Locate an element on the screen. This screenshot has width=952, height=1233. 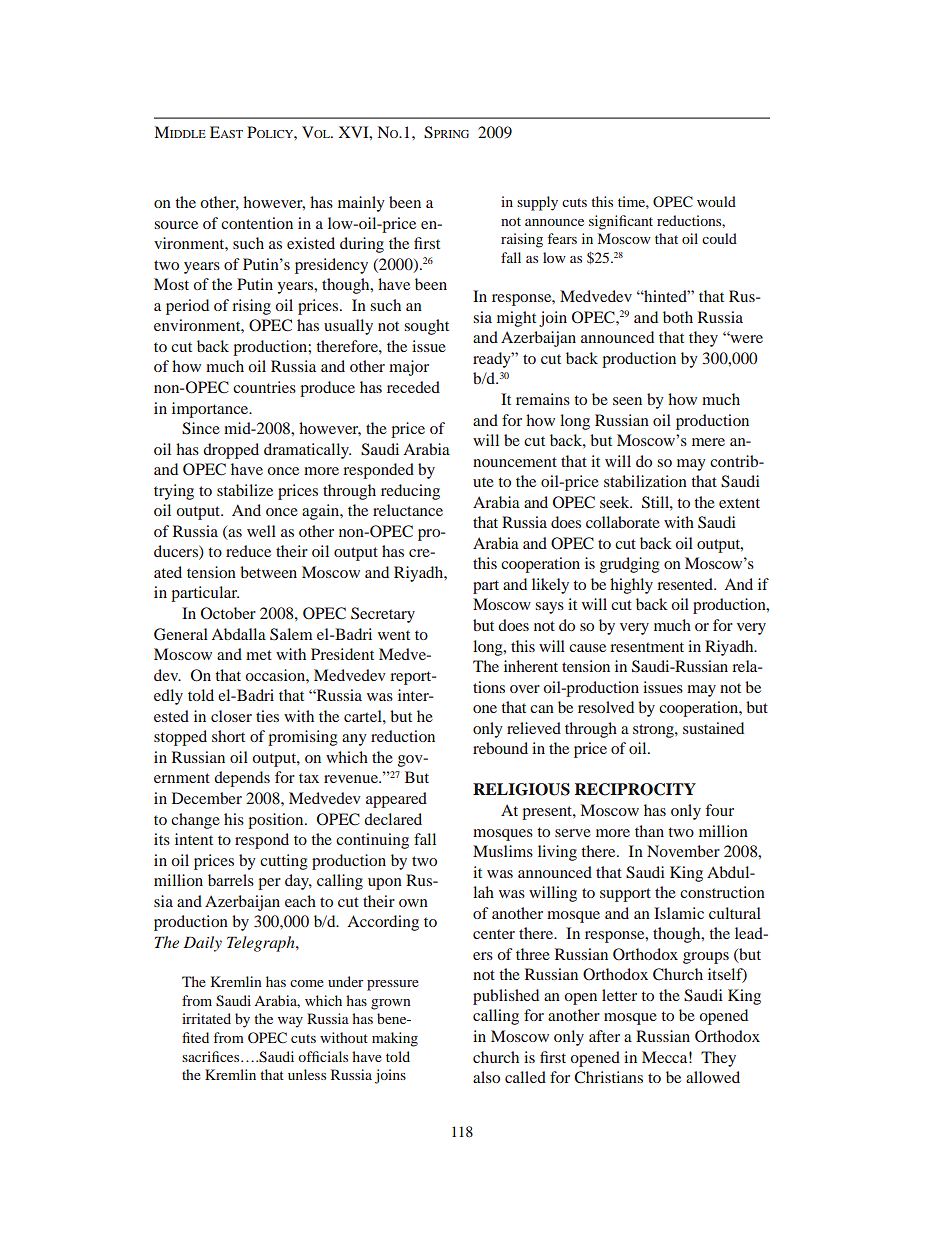
stabilize is located at coordinates (245, 490).
